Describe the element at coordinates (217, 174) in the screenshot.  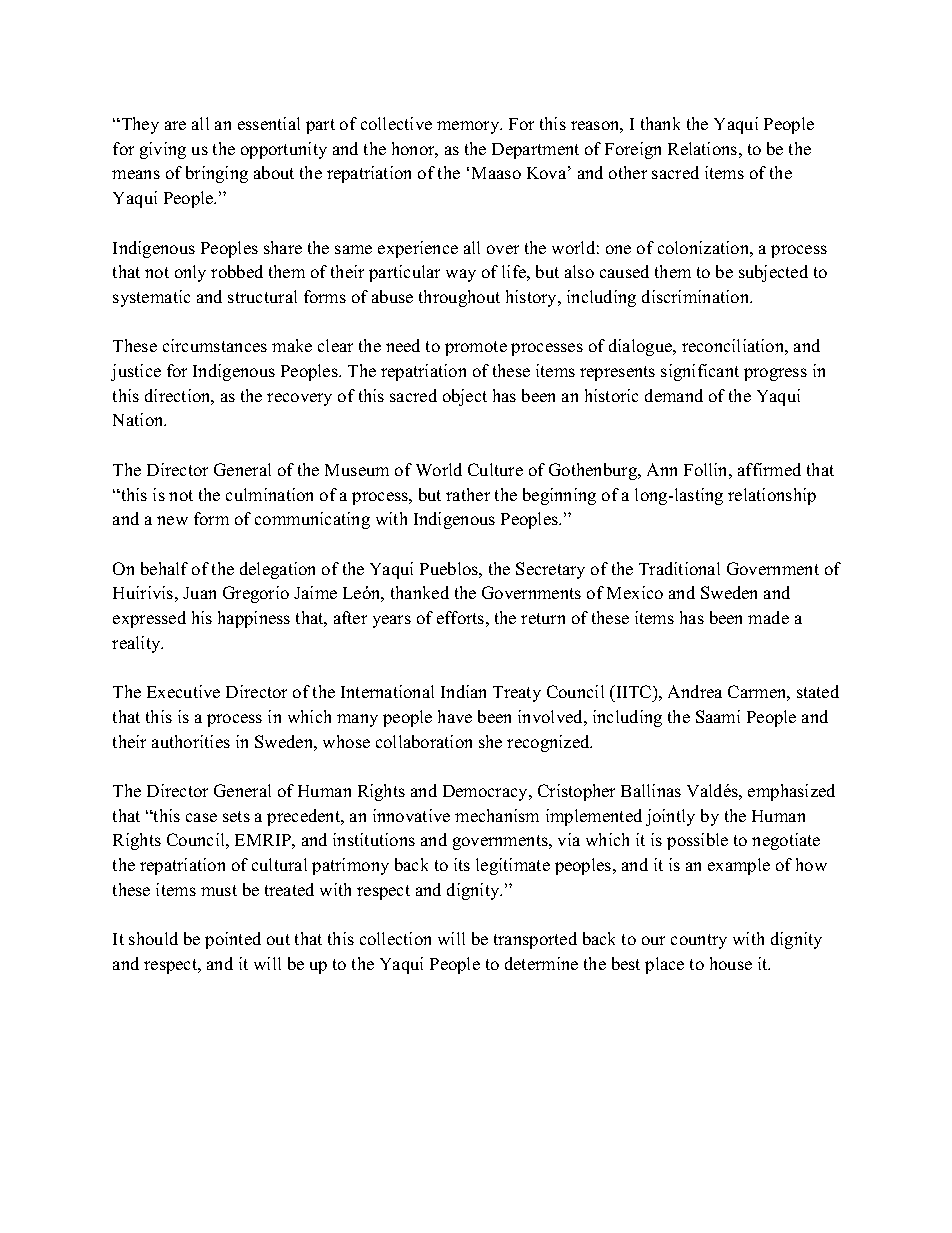
I see `bringing` at that location.
